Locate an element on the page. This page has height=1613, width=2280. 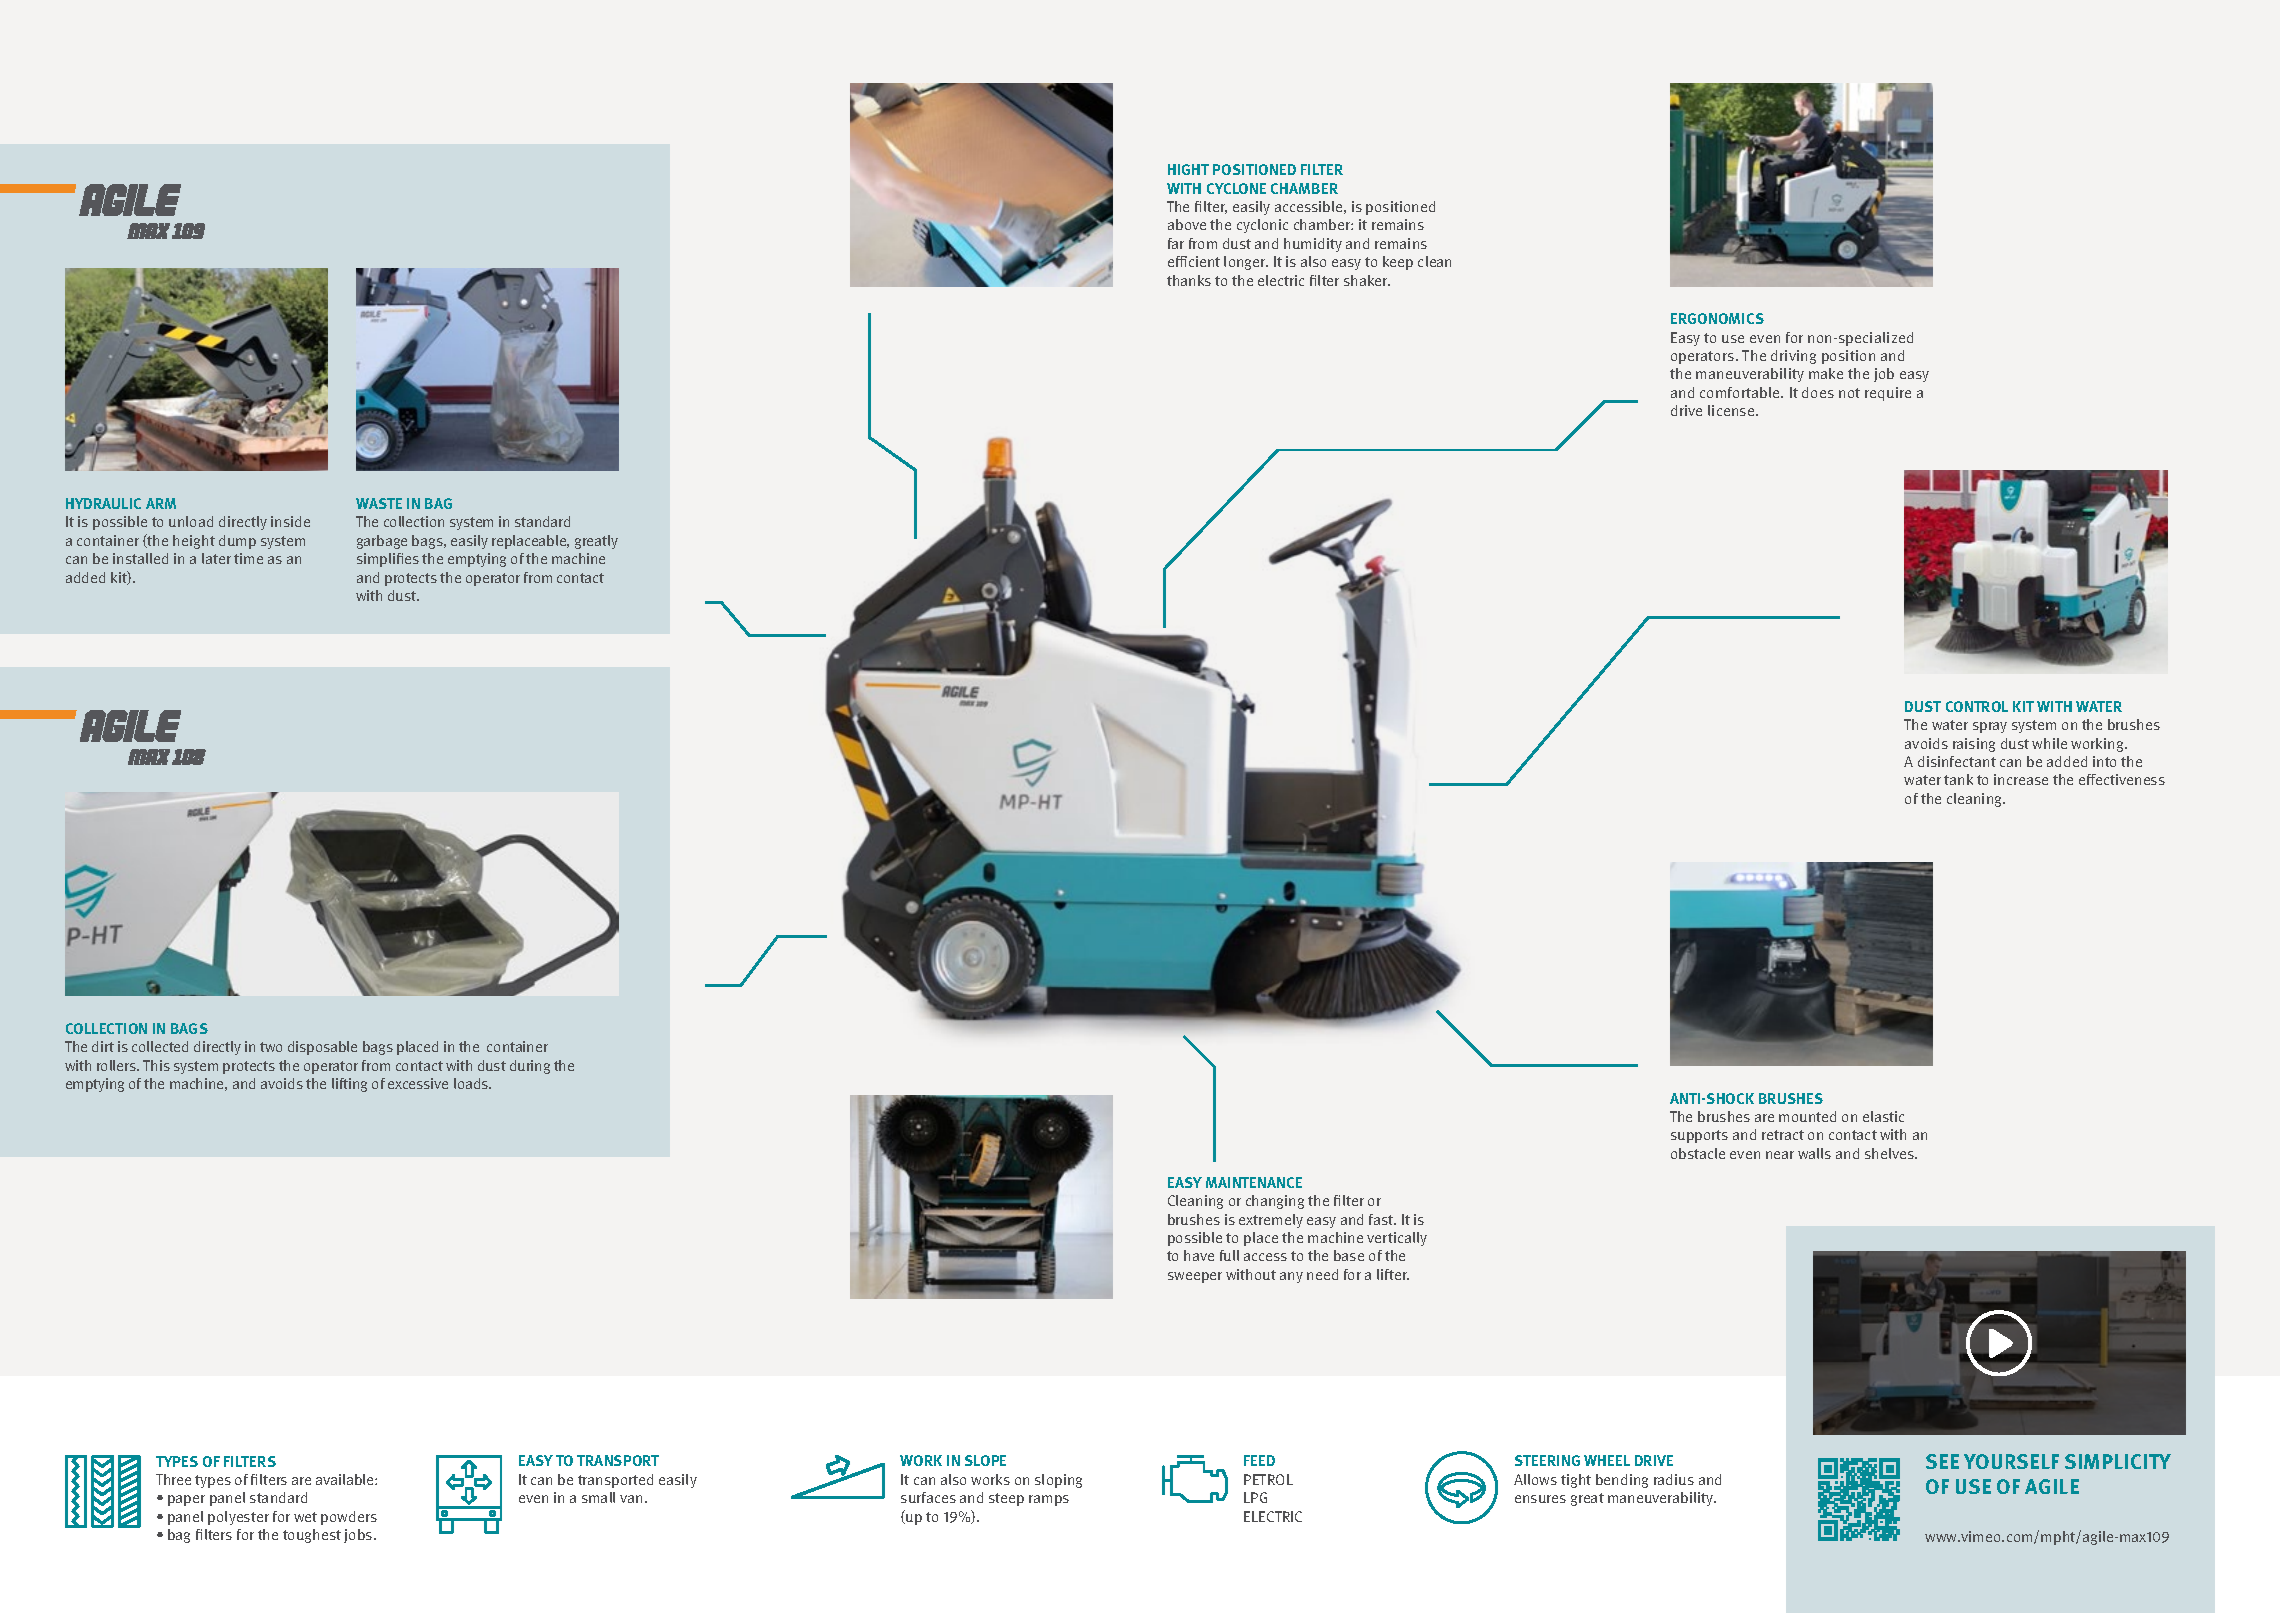
CONTROL is located at coordinates (1977, 706).
